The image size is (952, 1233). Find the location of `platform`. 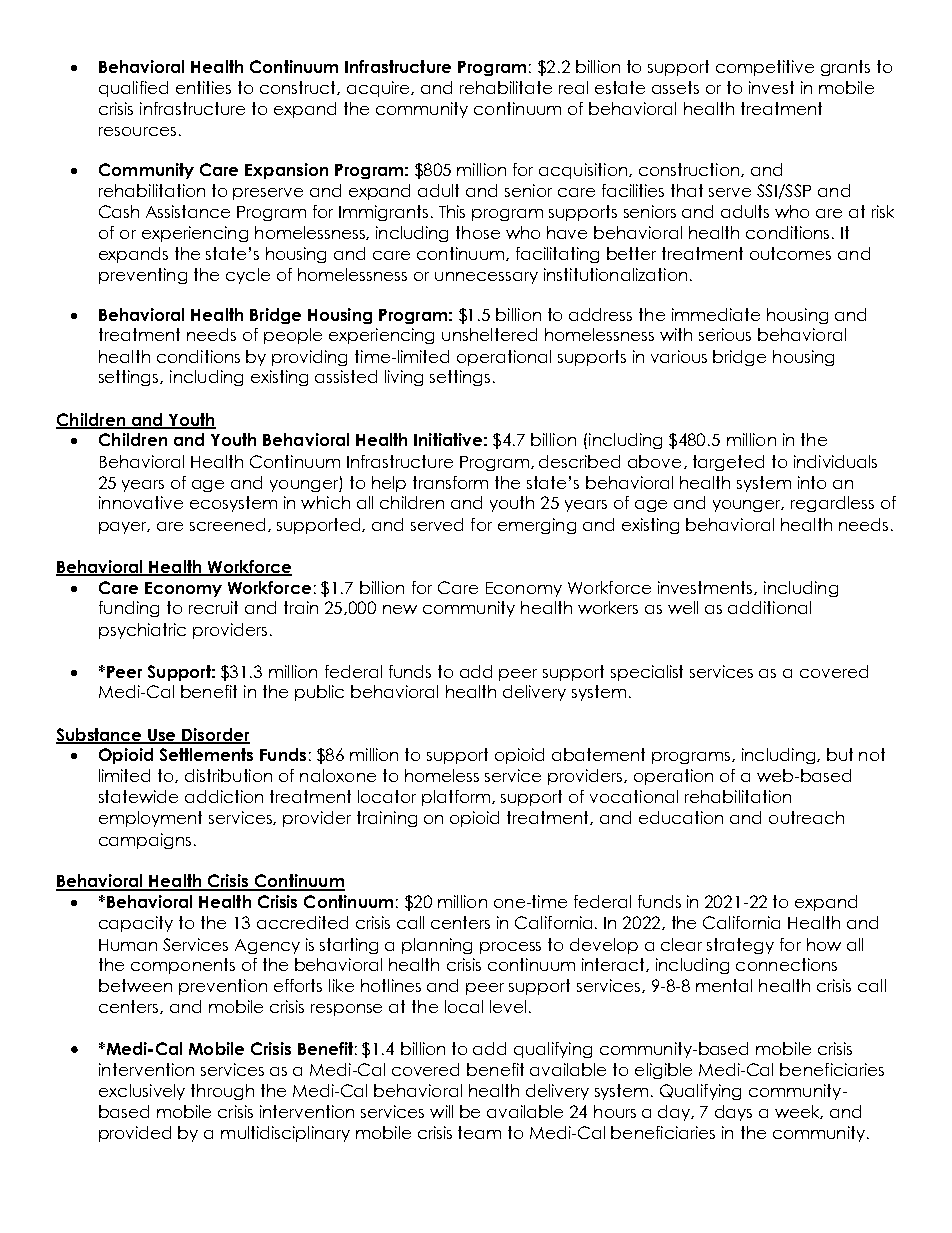

platform is located at coordinates (457, 798).
